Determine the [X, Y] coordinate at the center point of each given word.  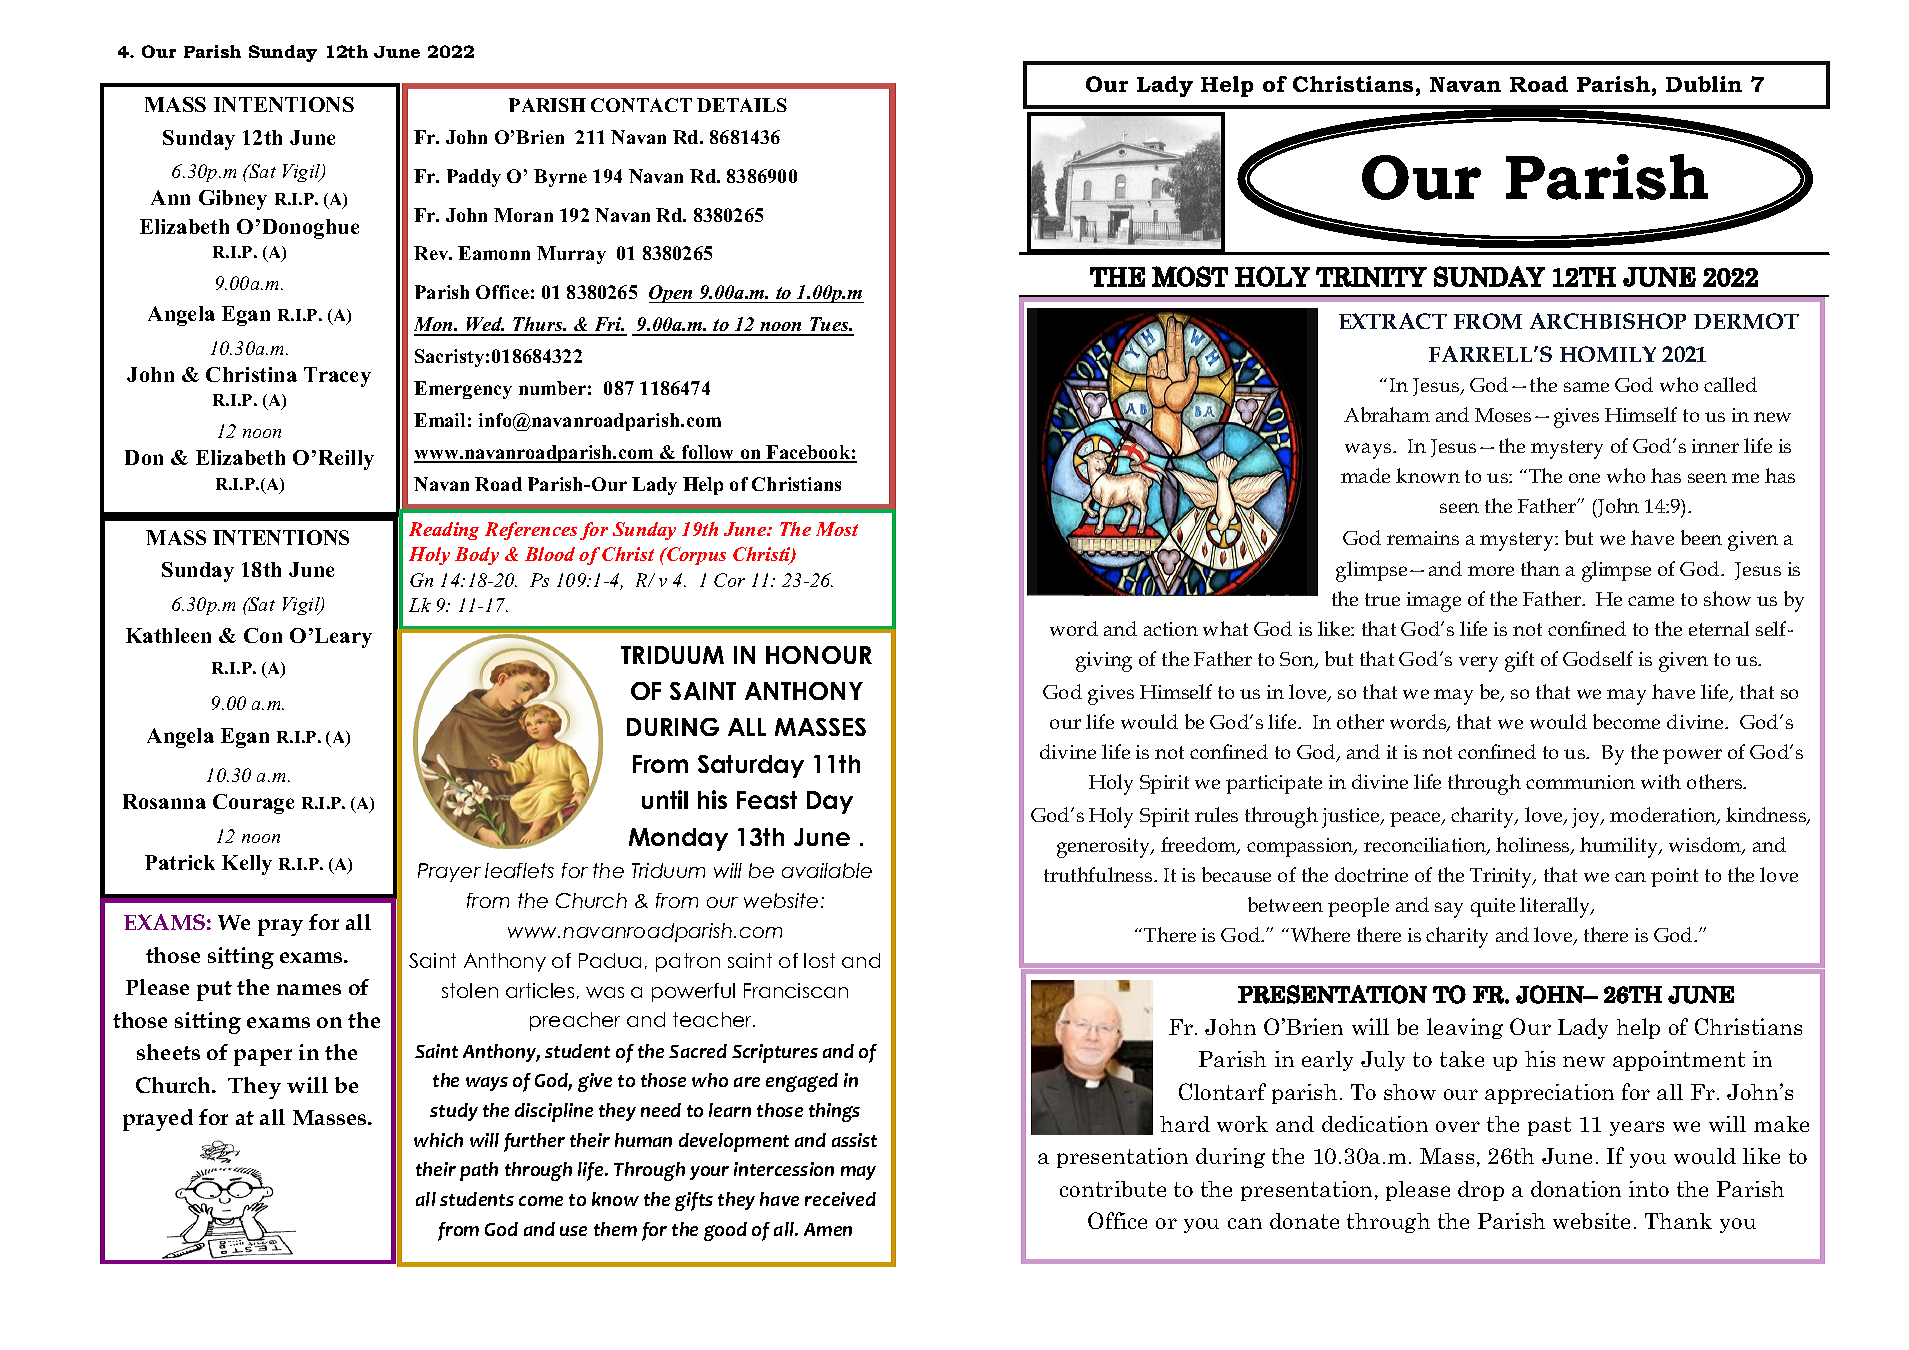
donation [1576, 1189]
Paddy [474, 178]
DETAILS [742, 105]
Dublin [1704, 84]
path [479, 1171]
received [840, 1199]
